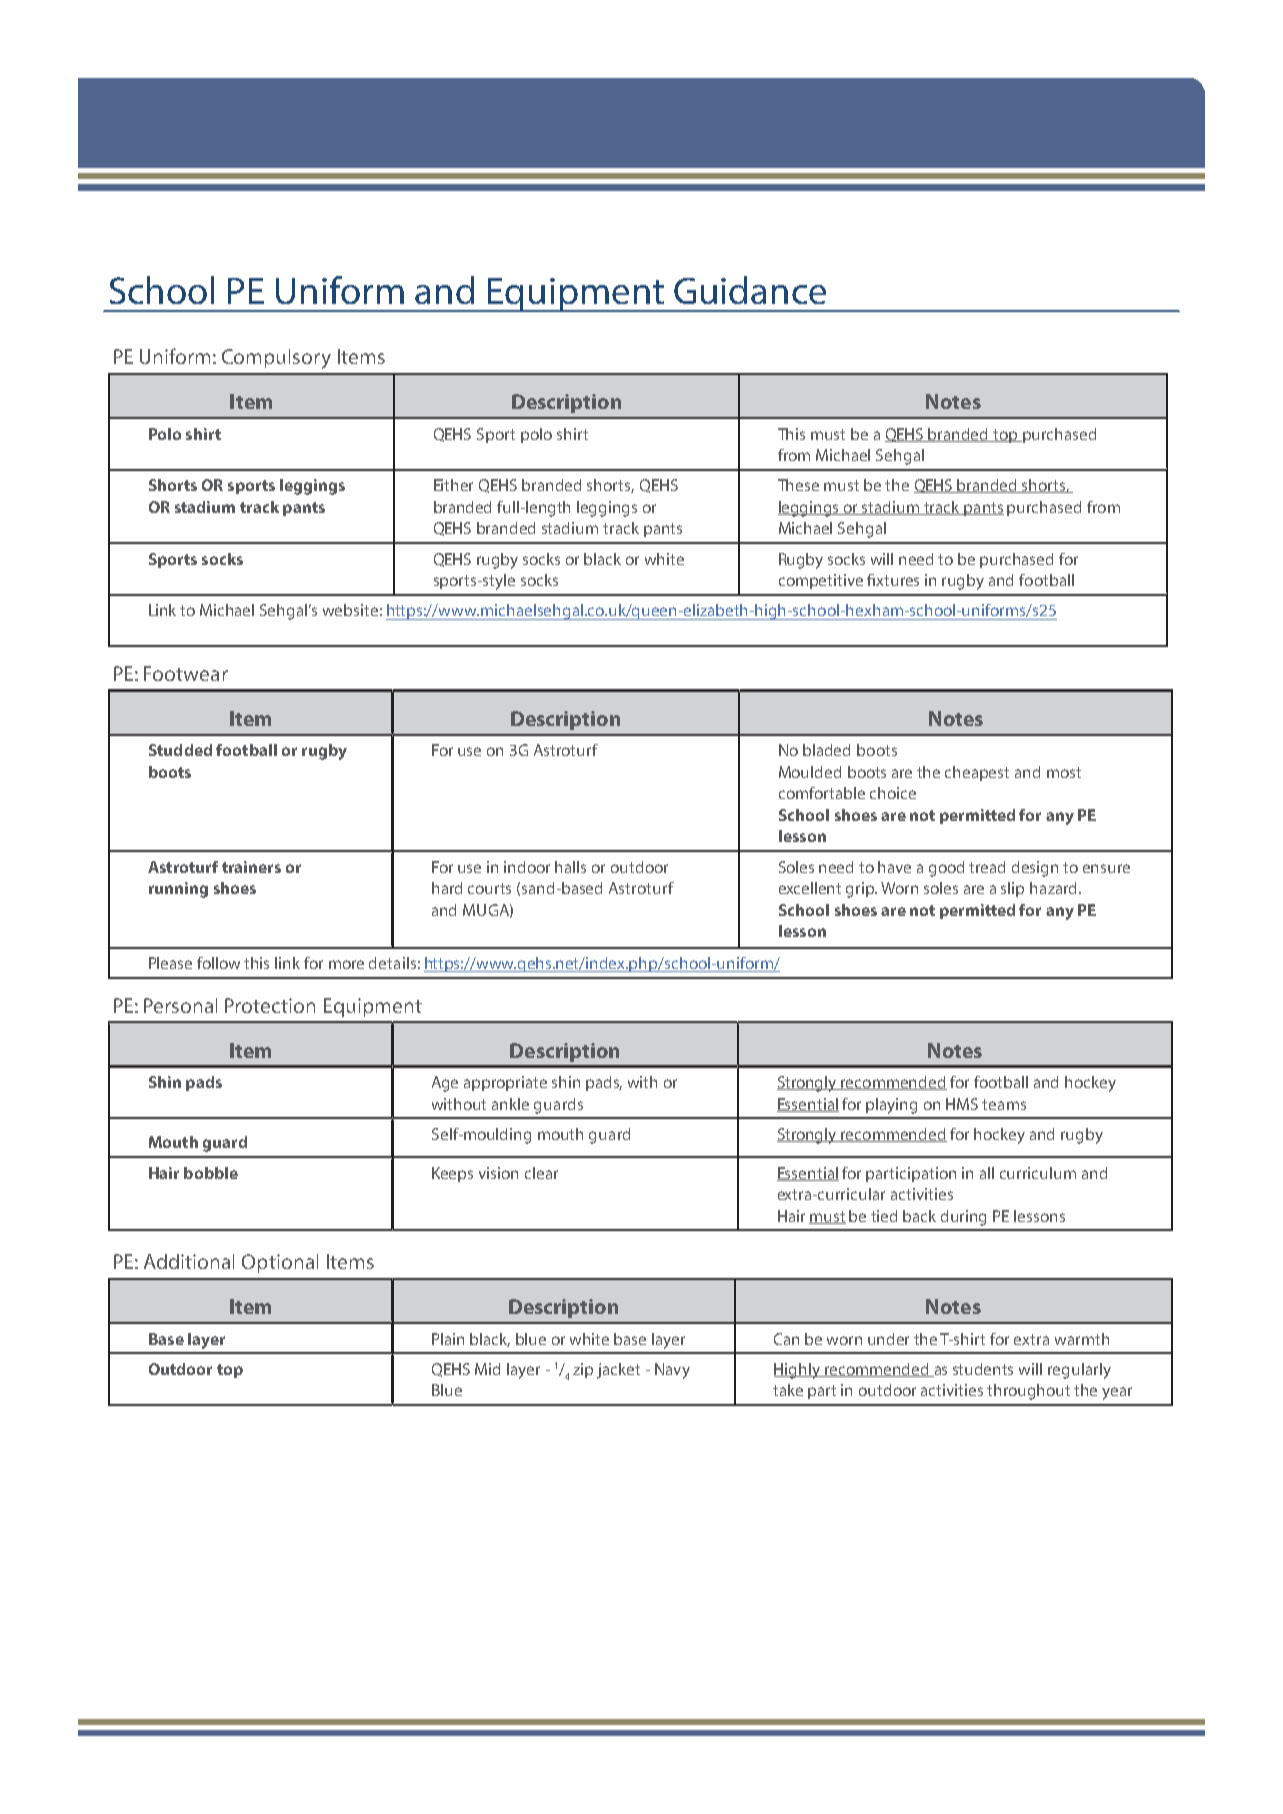  Describe the element at coordinates (798, 485) in the image. I see `These` at that location.
